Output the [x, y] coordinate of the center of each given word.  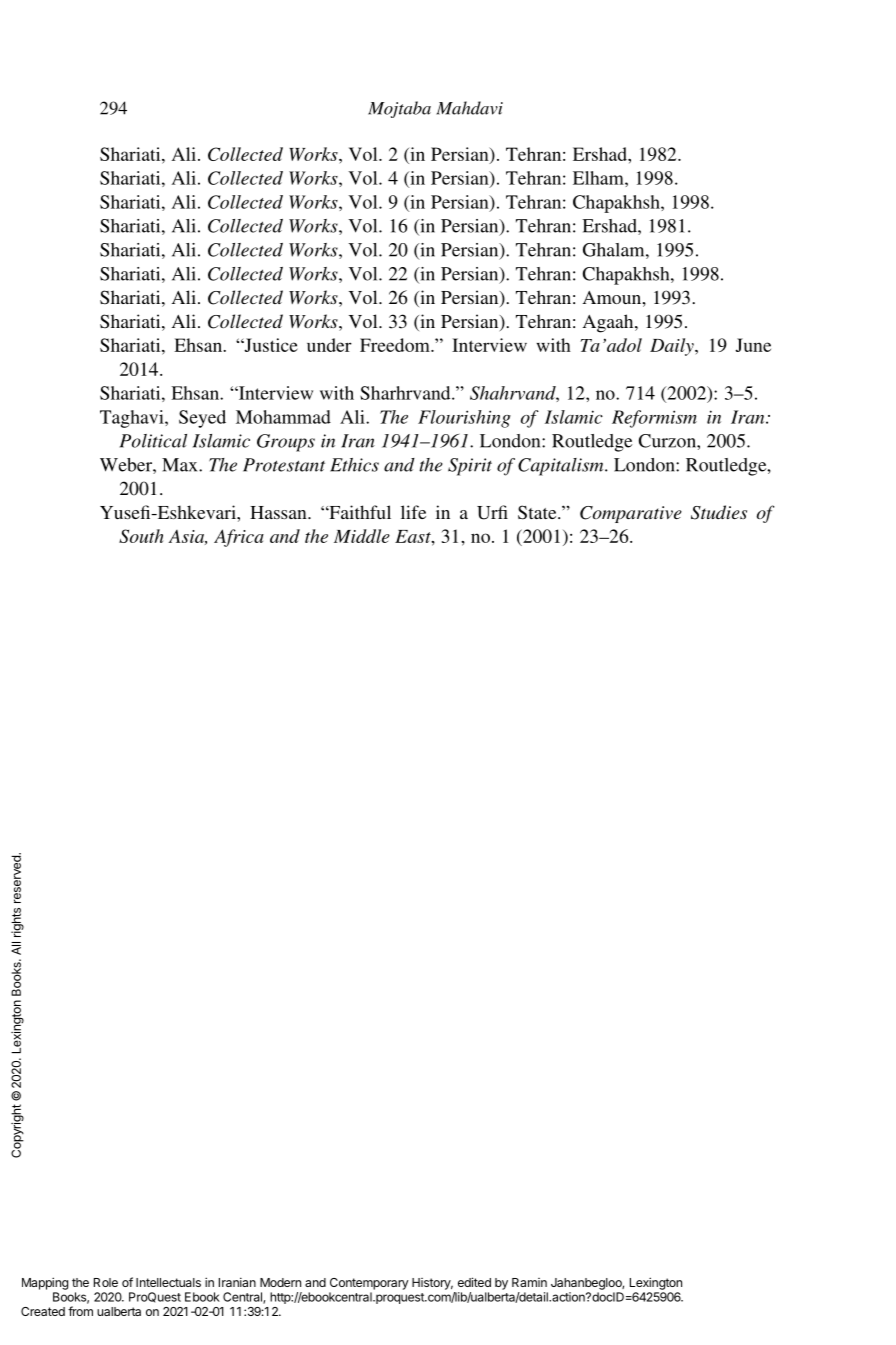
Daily [673, 347]
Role [106, 1282]
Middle [362, 536]
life [413, 512]
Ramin [529, 1282]
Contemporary [369, 1284]
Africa [239, 538]
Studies [719, 512]
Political [153, 441]
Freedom [396, 345]
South [141, 536]
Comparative [631, 514]
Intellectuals [168, 1282]
